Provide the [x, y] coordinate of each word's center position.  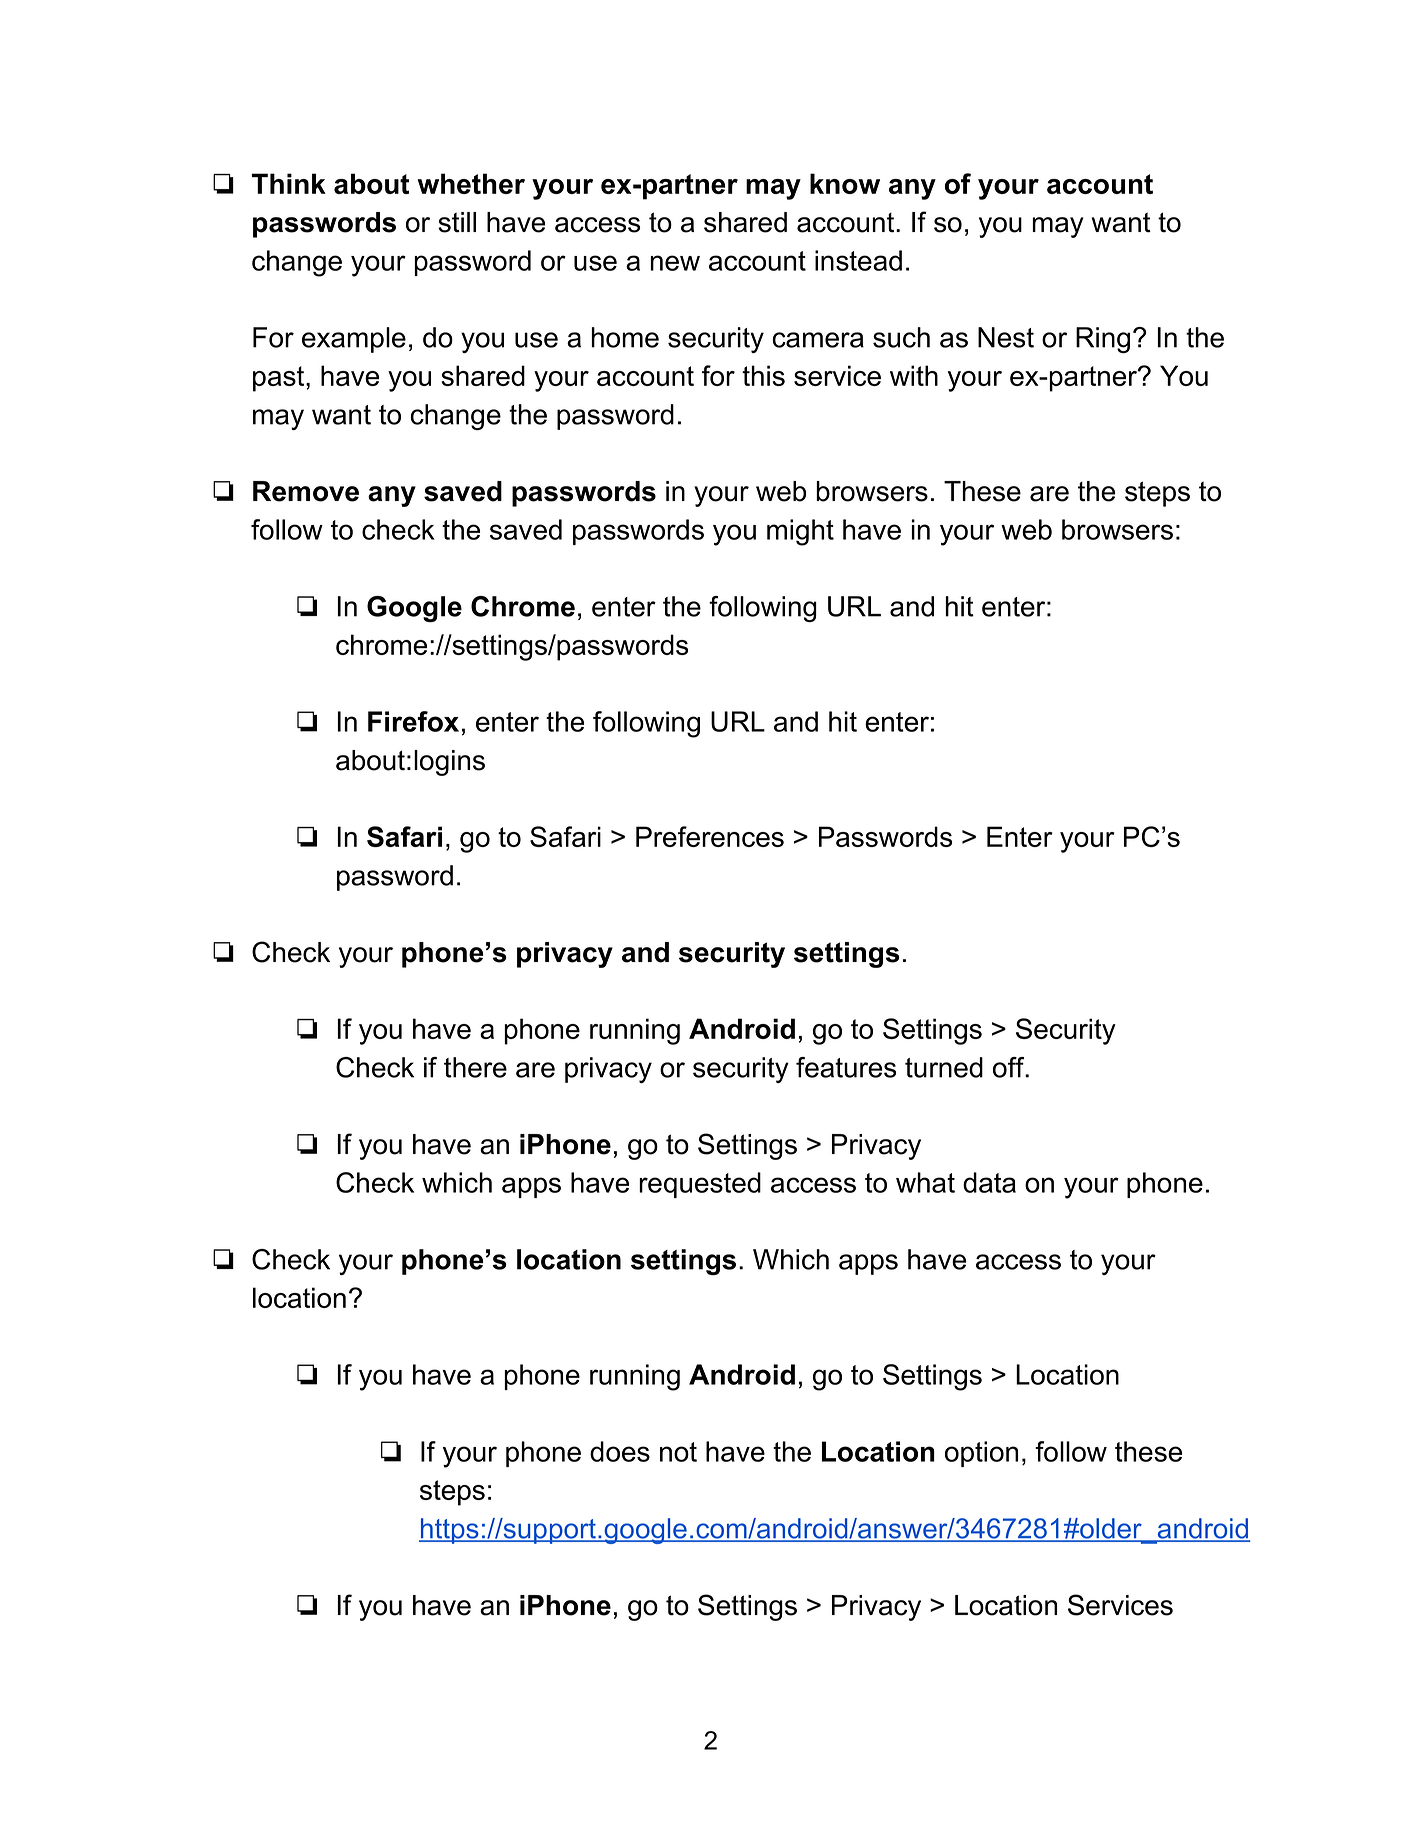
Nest [1006, 337]
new [675, 263]
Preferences [710, 836]
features [846, 1067]
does [620, 1451]
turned [944, 1067]
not [678, 1452]
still [457, 222]
